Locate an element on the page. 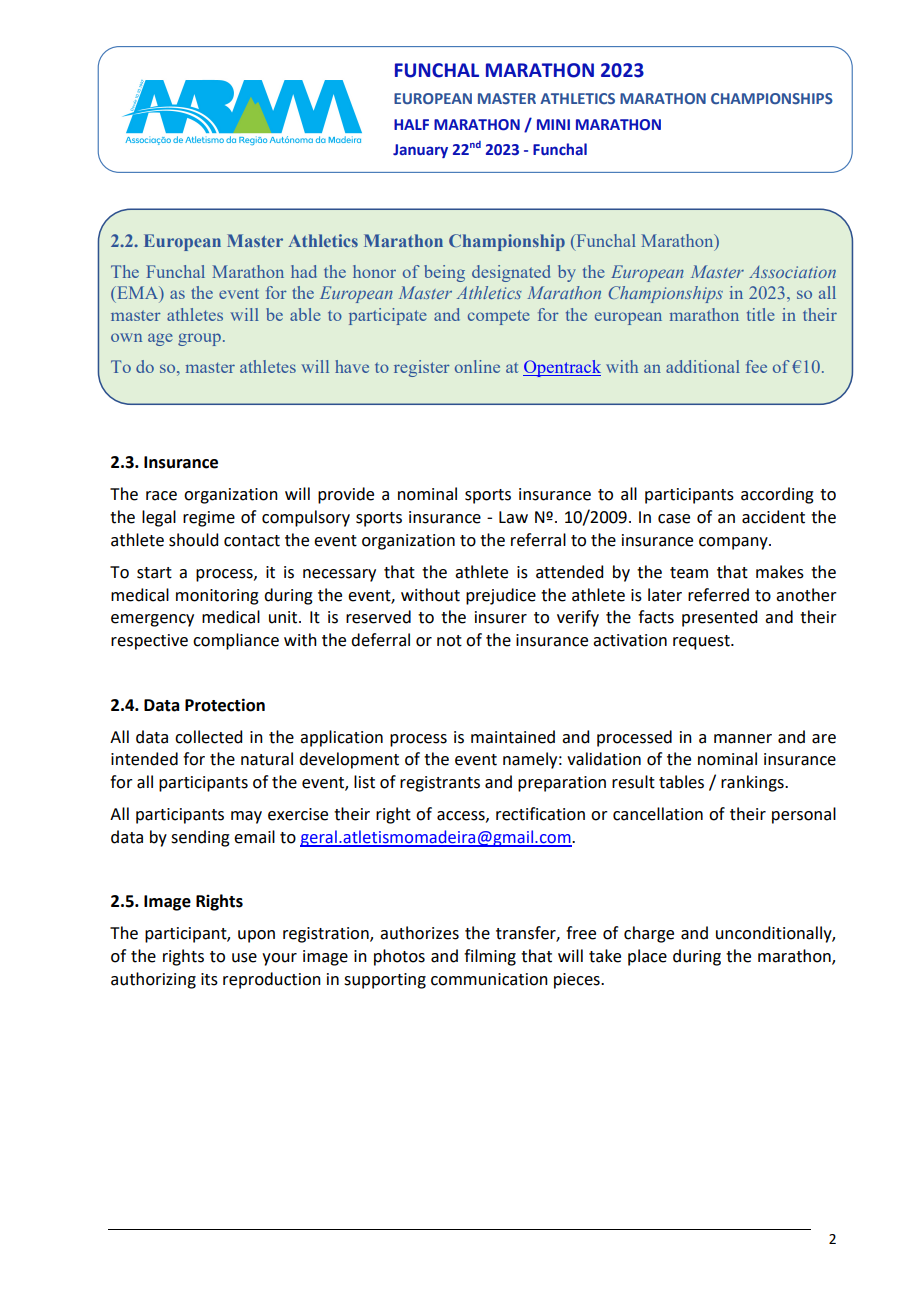 This page has width=924, height=1308. MINI is located at coordinates (553, 124).
